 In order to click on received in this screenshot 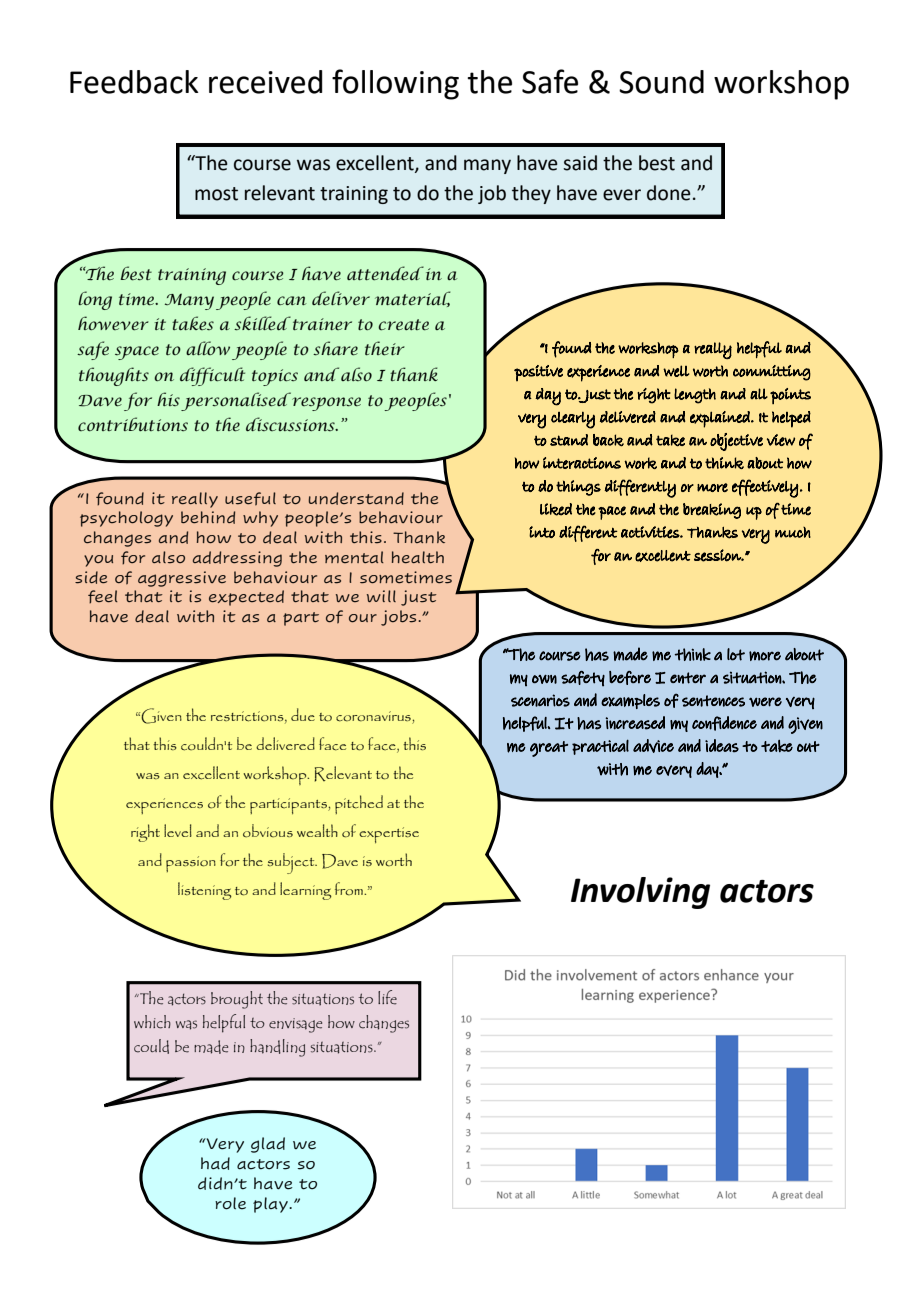, I will do `click(265, 82)`.
